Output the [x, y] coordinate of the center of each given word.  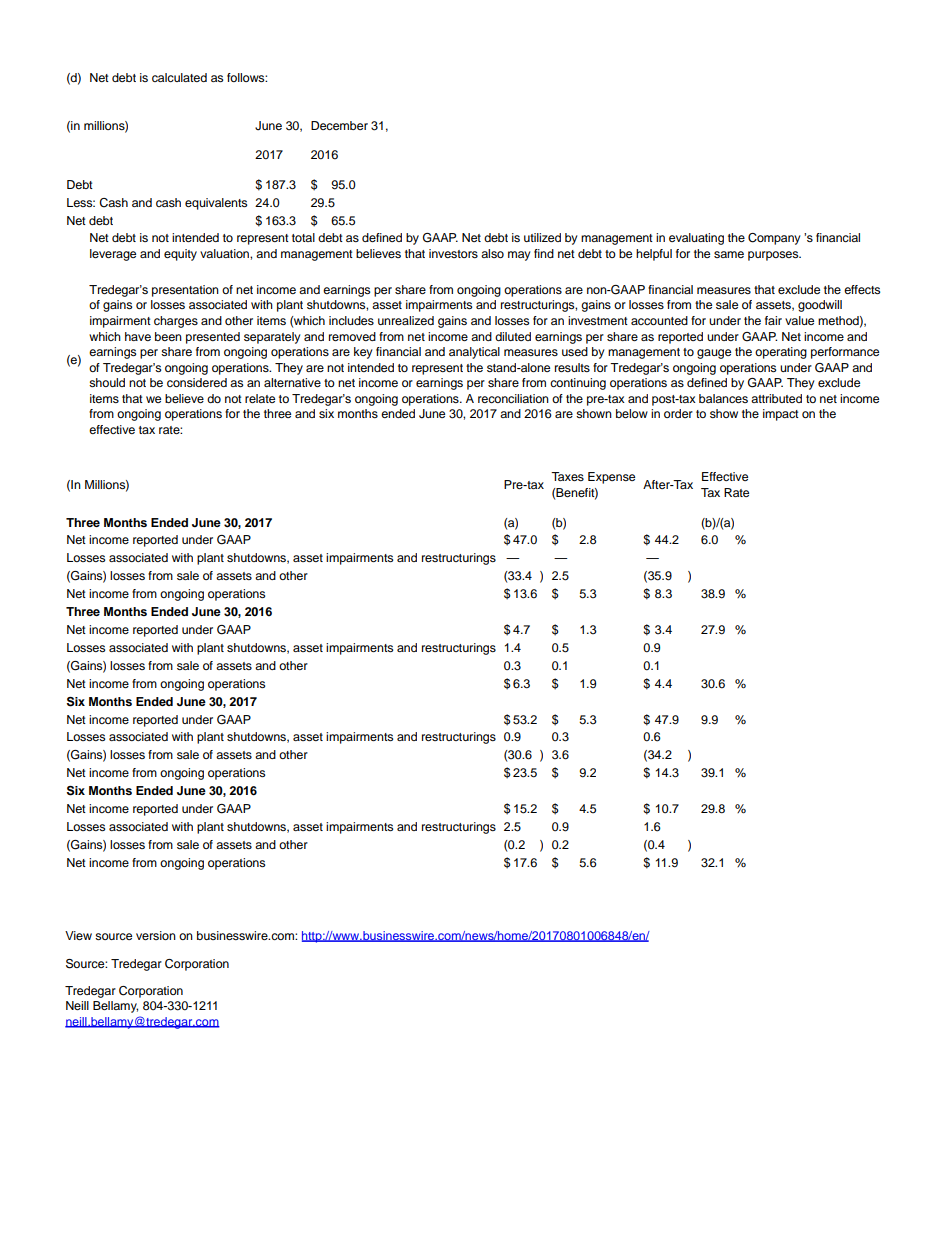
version [156, 935]
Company [774, 239]
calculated [179, 77]
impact [781, 415]
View [78, 935]
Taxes [567, 476]
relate [260, 398]
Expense [611, 478]
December [339, 125]
